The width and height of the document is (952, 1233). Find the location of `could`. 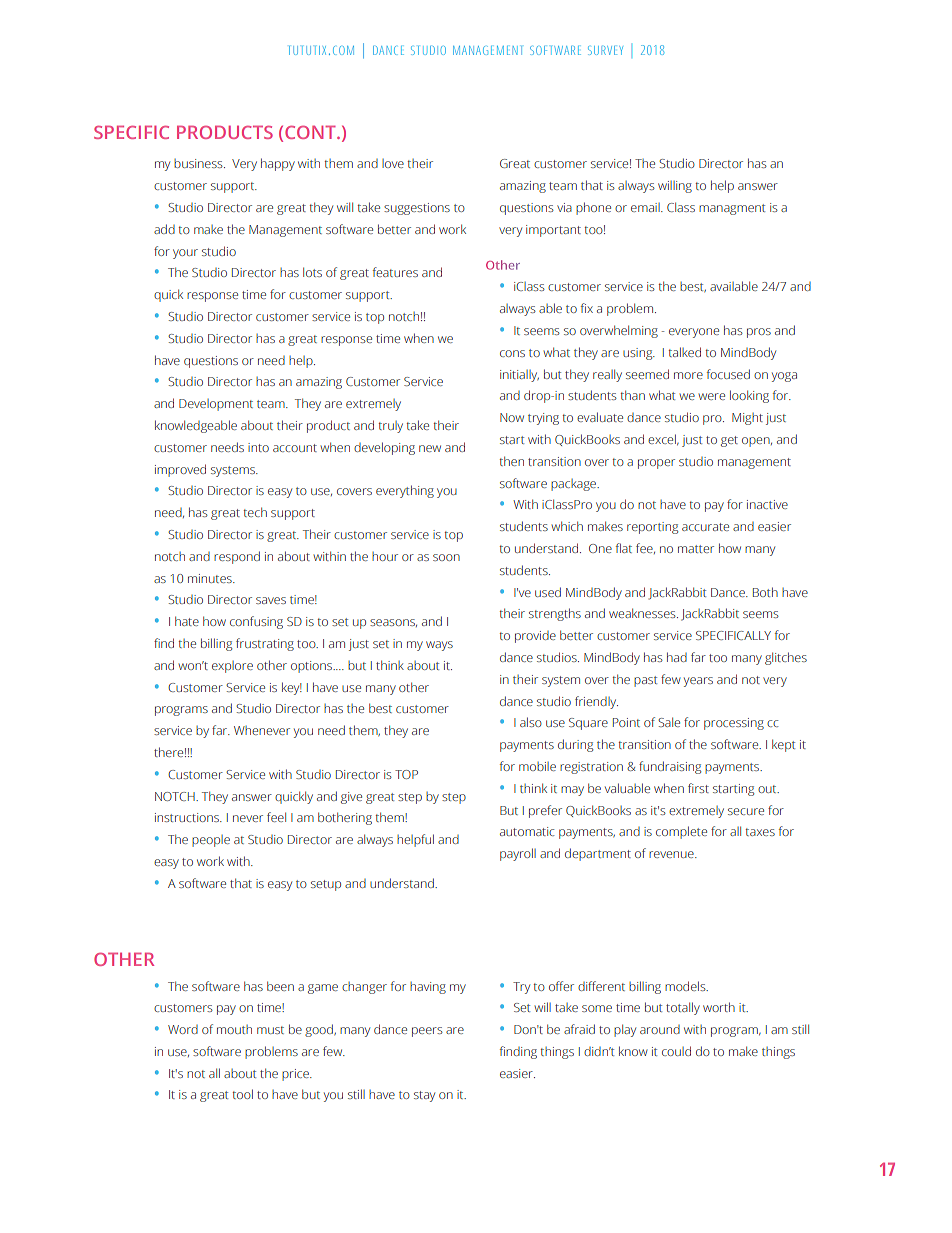

could is located at coordinates (676, 1051).
